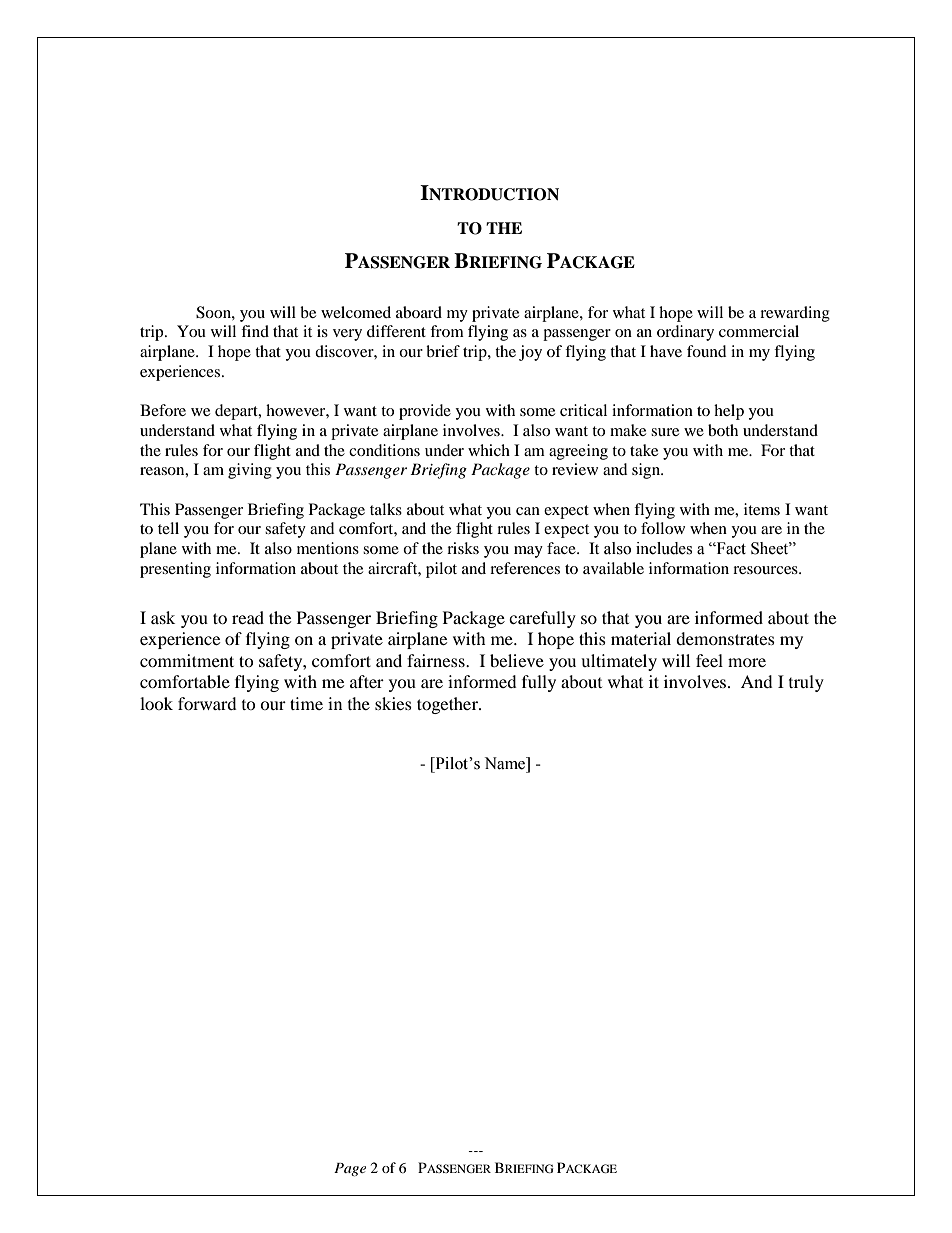  I want to click on items, so click(762, 509).
